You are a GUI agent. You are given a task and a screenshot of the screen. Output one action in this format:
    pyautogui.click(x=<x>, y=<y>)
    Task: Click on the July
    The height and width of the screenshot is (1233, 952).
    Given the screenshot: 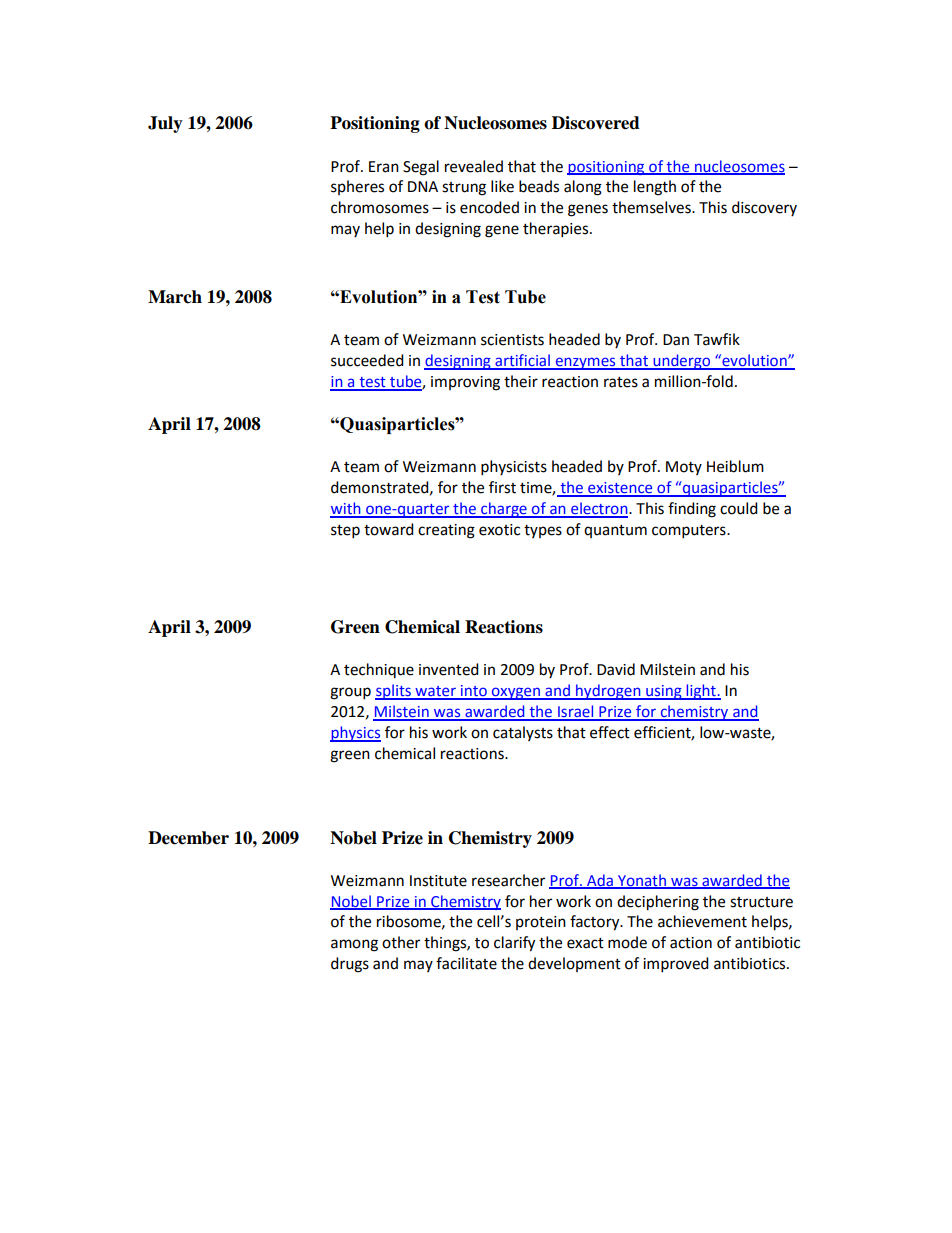 What is the action you would take?
    pyautogui.click(x=165, y=124)
